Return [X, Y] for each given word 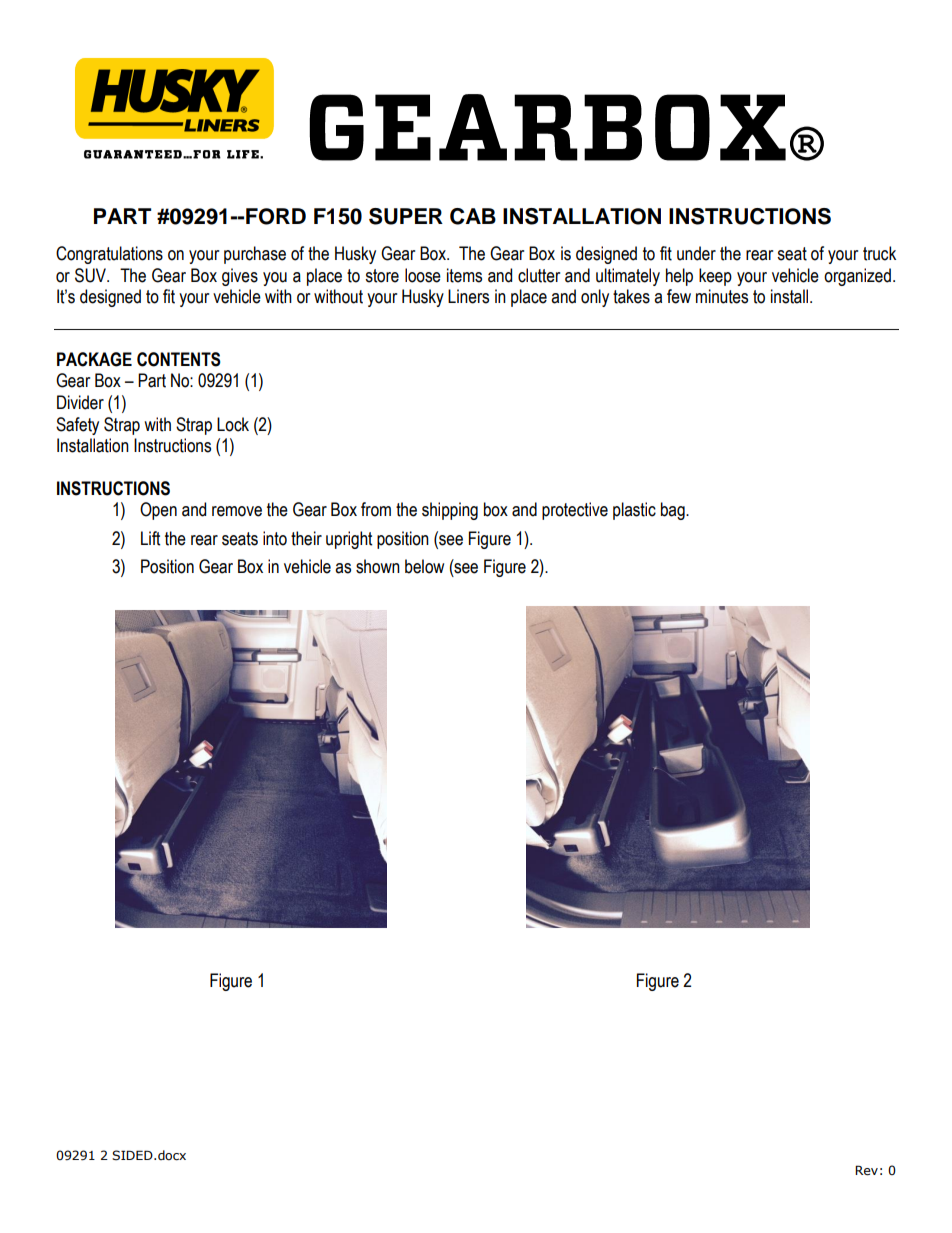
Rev [866, 1170]
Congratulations [109, 255]
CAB [473, 216]
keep [715, 277]
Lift [150, 538]
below [424, 566]
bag [674, 511]
